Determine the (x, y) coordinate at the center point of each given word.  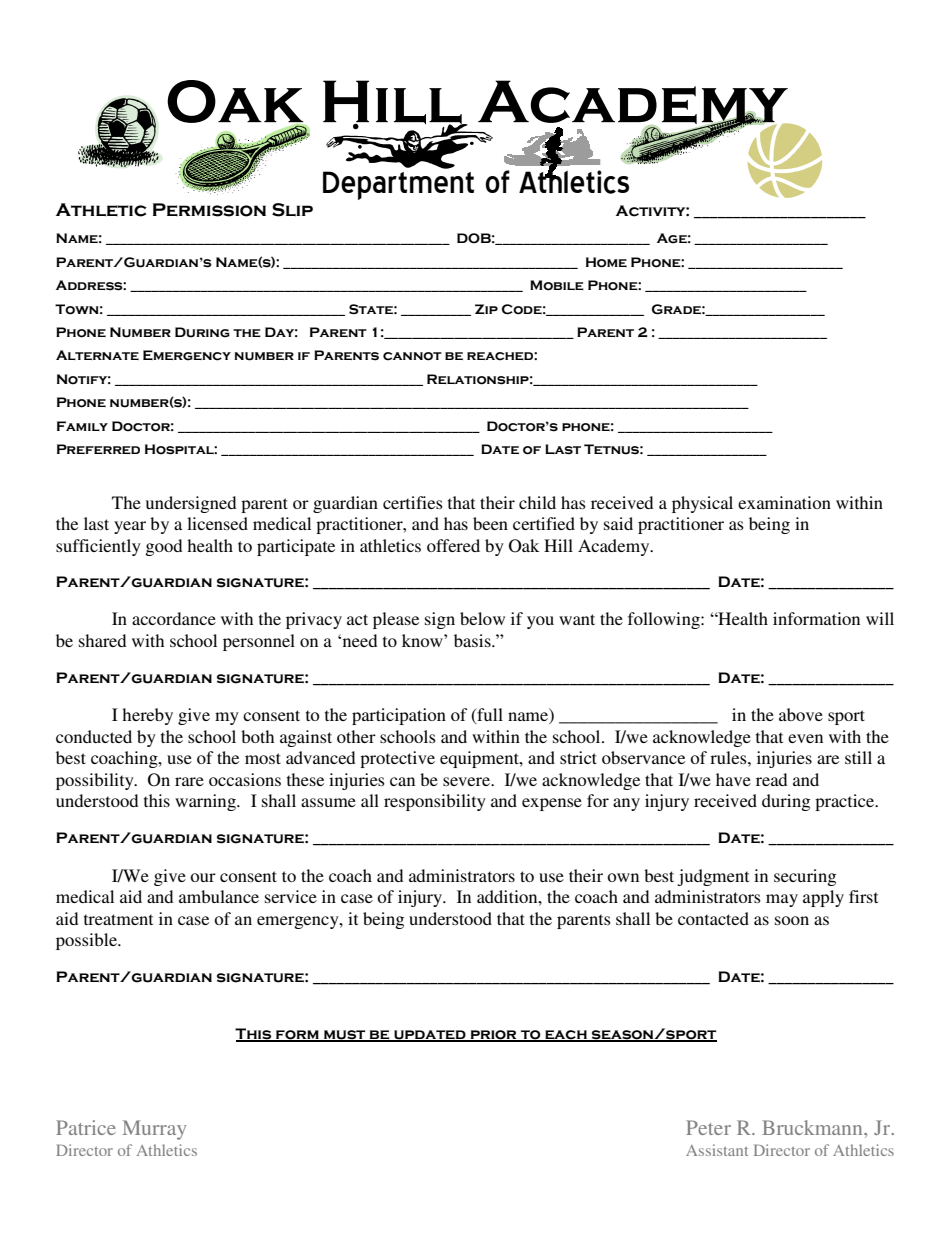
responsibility (435, 802)
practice (846, 802)
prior (493, 1035)
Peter (708, 1127)
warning (206, 802)
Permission (209, 210)
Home (606, 262)
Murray (154, 1130)
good (163, 547)
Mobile (557, 285)
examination (784, 502)
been (490, 523)
